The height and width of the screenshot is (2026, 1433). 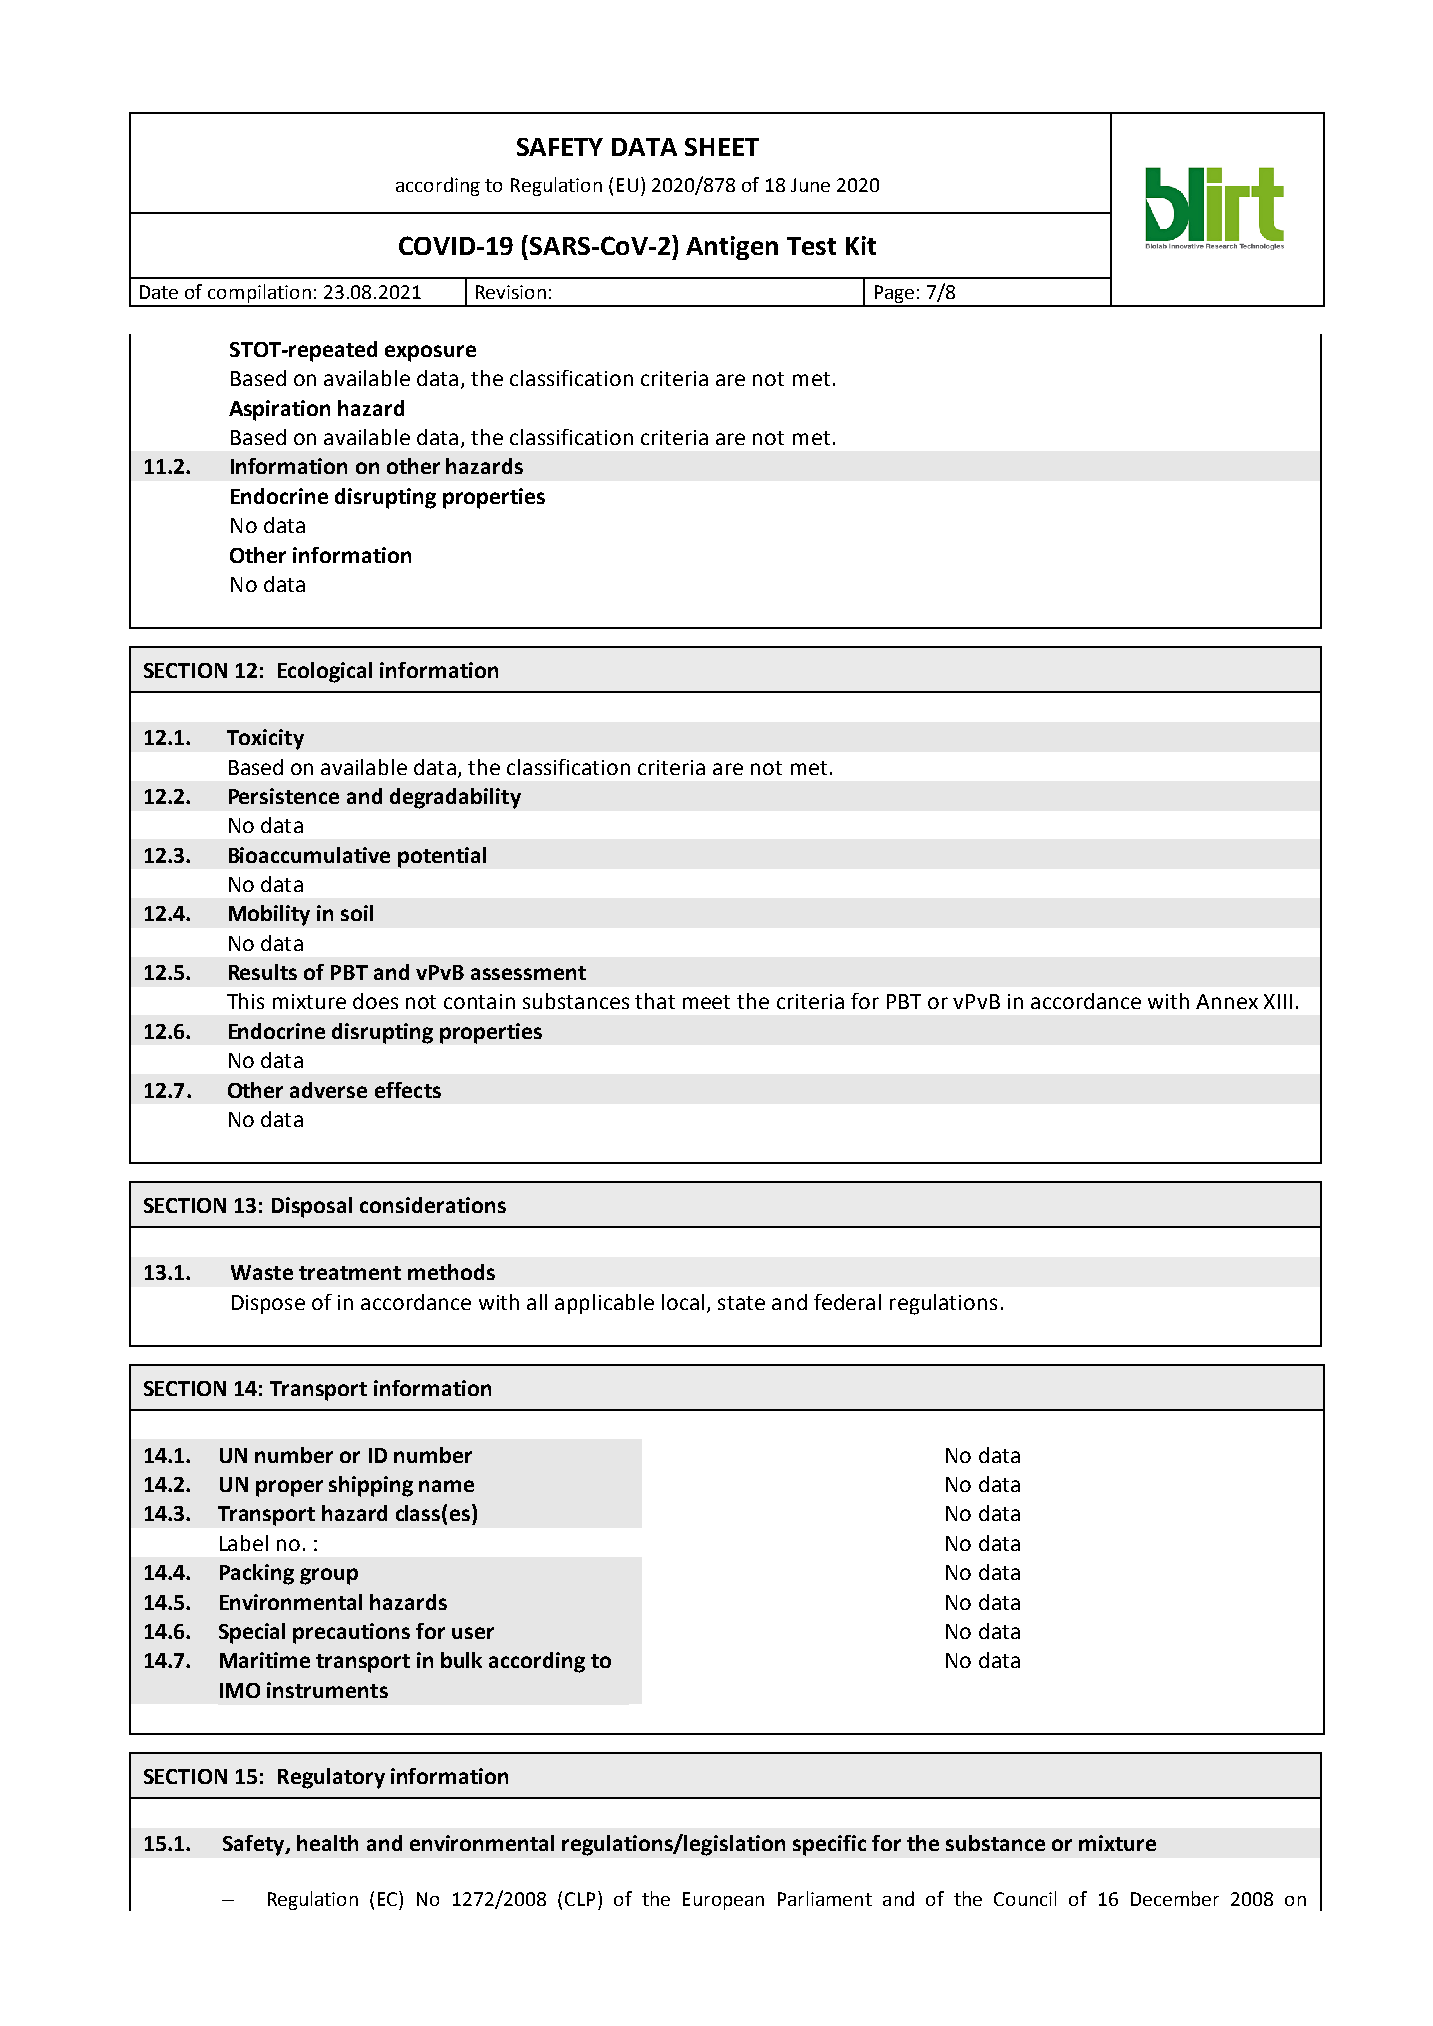 What do you see at coordinates (732, 248) in the screenshot?
I see `Antigen` at bounding box center [732, 248].
